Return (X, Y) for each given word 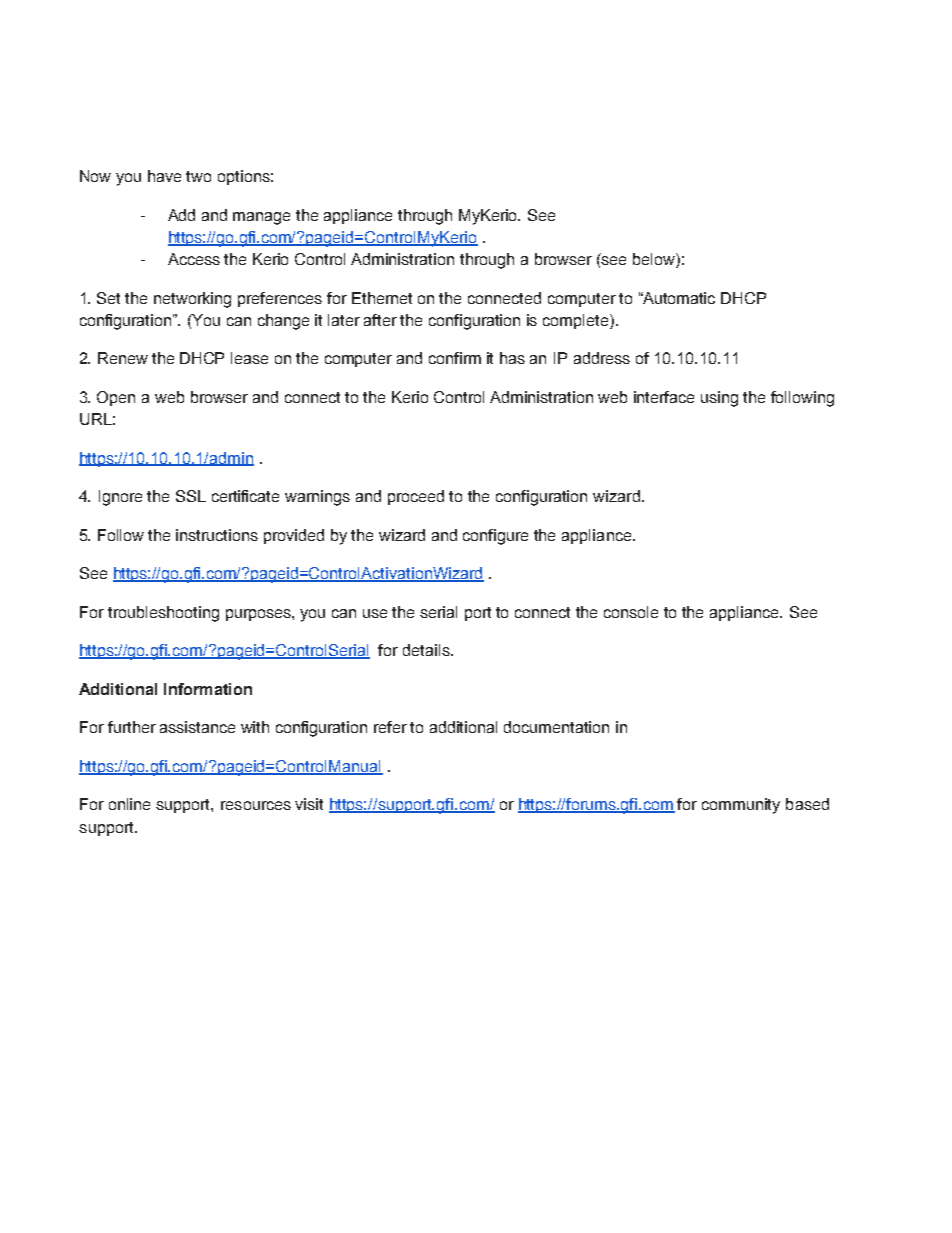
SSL (191, 496)
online (129, 804)
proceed (416, 497)
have (164, 176)
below (655, 260)
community (741, 806)
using (719, 399)
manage (261, 218)
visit (309, 804)
